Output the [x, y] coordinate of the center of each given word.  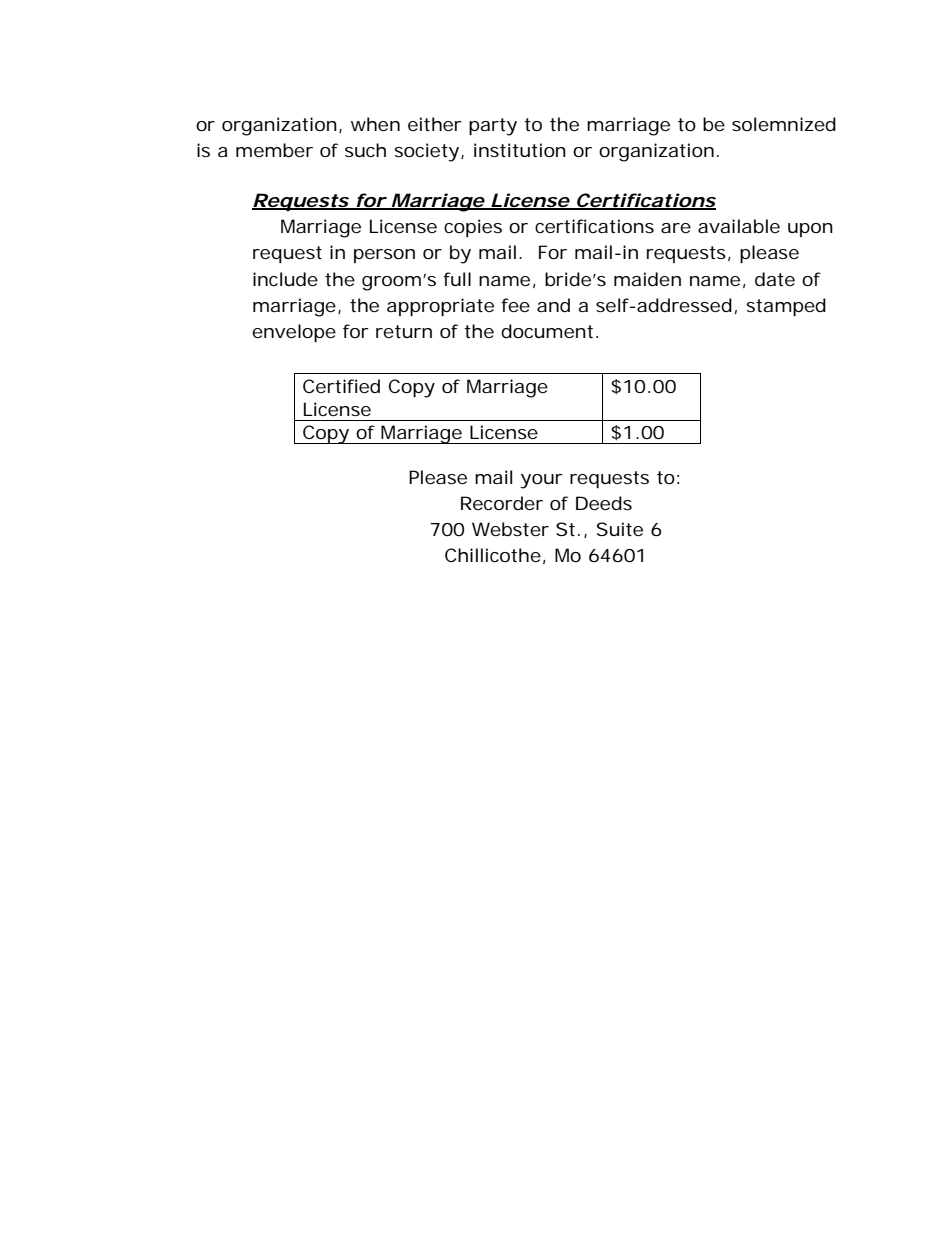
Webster [510, 529]
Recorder [502, 503]
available [739, 226]
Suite [620, 529]
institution [520, 150]
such [365, 150]
